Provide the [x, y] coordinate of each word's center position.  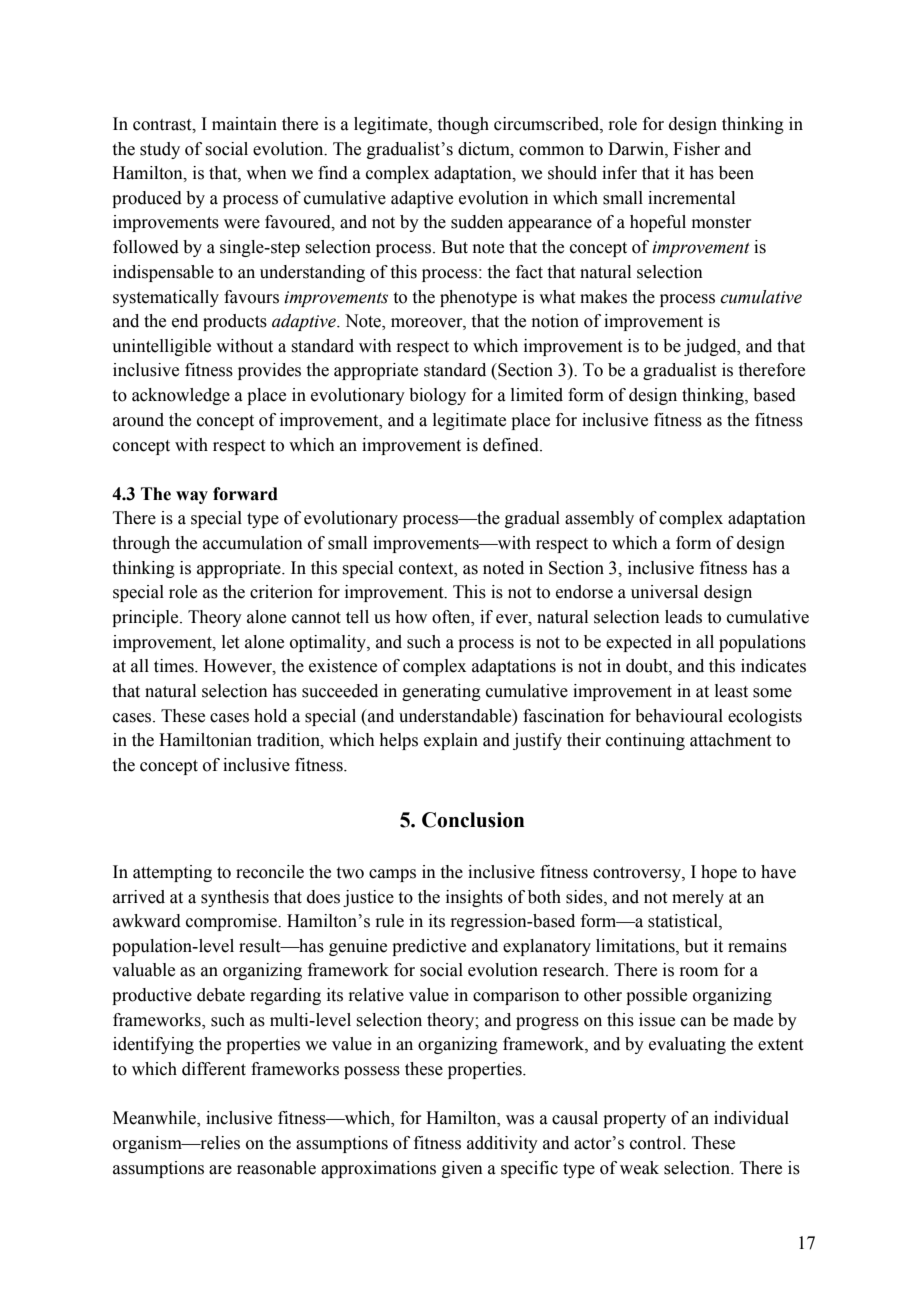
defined [512, 445]
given [462, 1169]
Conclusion [473, 820]
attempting [172, 873]
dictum [485, 149]
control [657, 1143]
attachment [730, 740]
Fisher [696, 149]
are [220, 1170]
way [192, 497]
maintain [244, 124]
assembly [599, 519]
